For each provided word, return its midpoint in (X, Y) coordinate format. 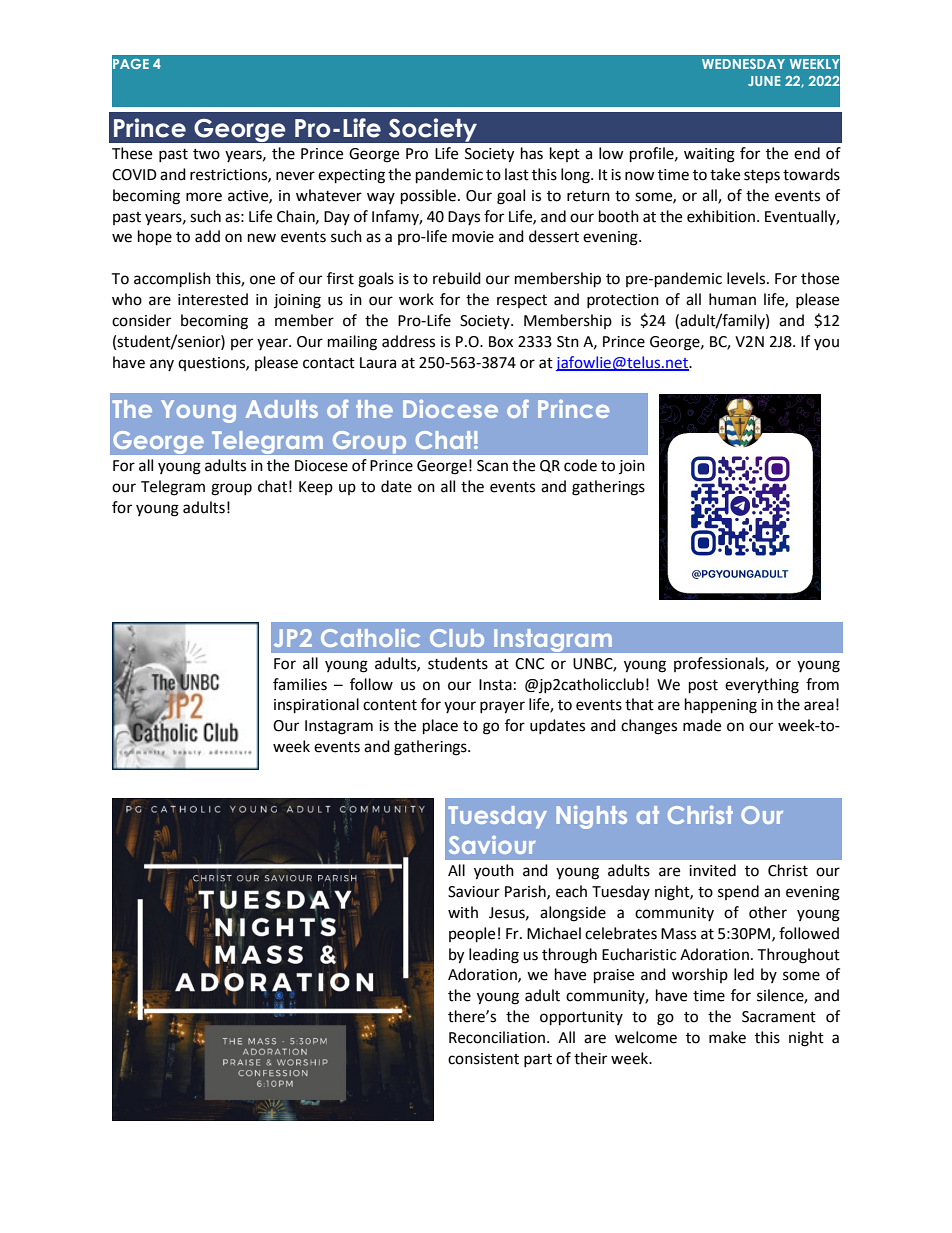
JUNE (764, 81)
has (532, 153)
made (702, 725)
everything (762, 686)
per (242, 344)
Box (501, 342)
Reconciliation (497, 1037)
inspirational (316, 706)
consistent (483, 1059)
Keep (316, 488)
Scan (492, 466)
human (732, 299)
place (440, 727)
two (206, 154)
